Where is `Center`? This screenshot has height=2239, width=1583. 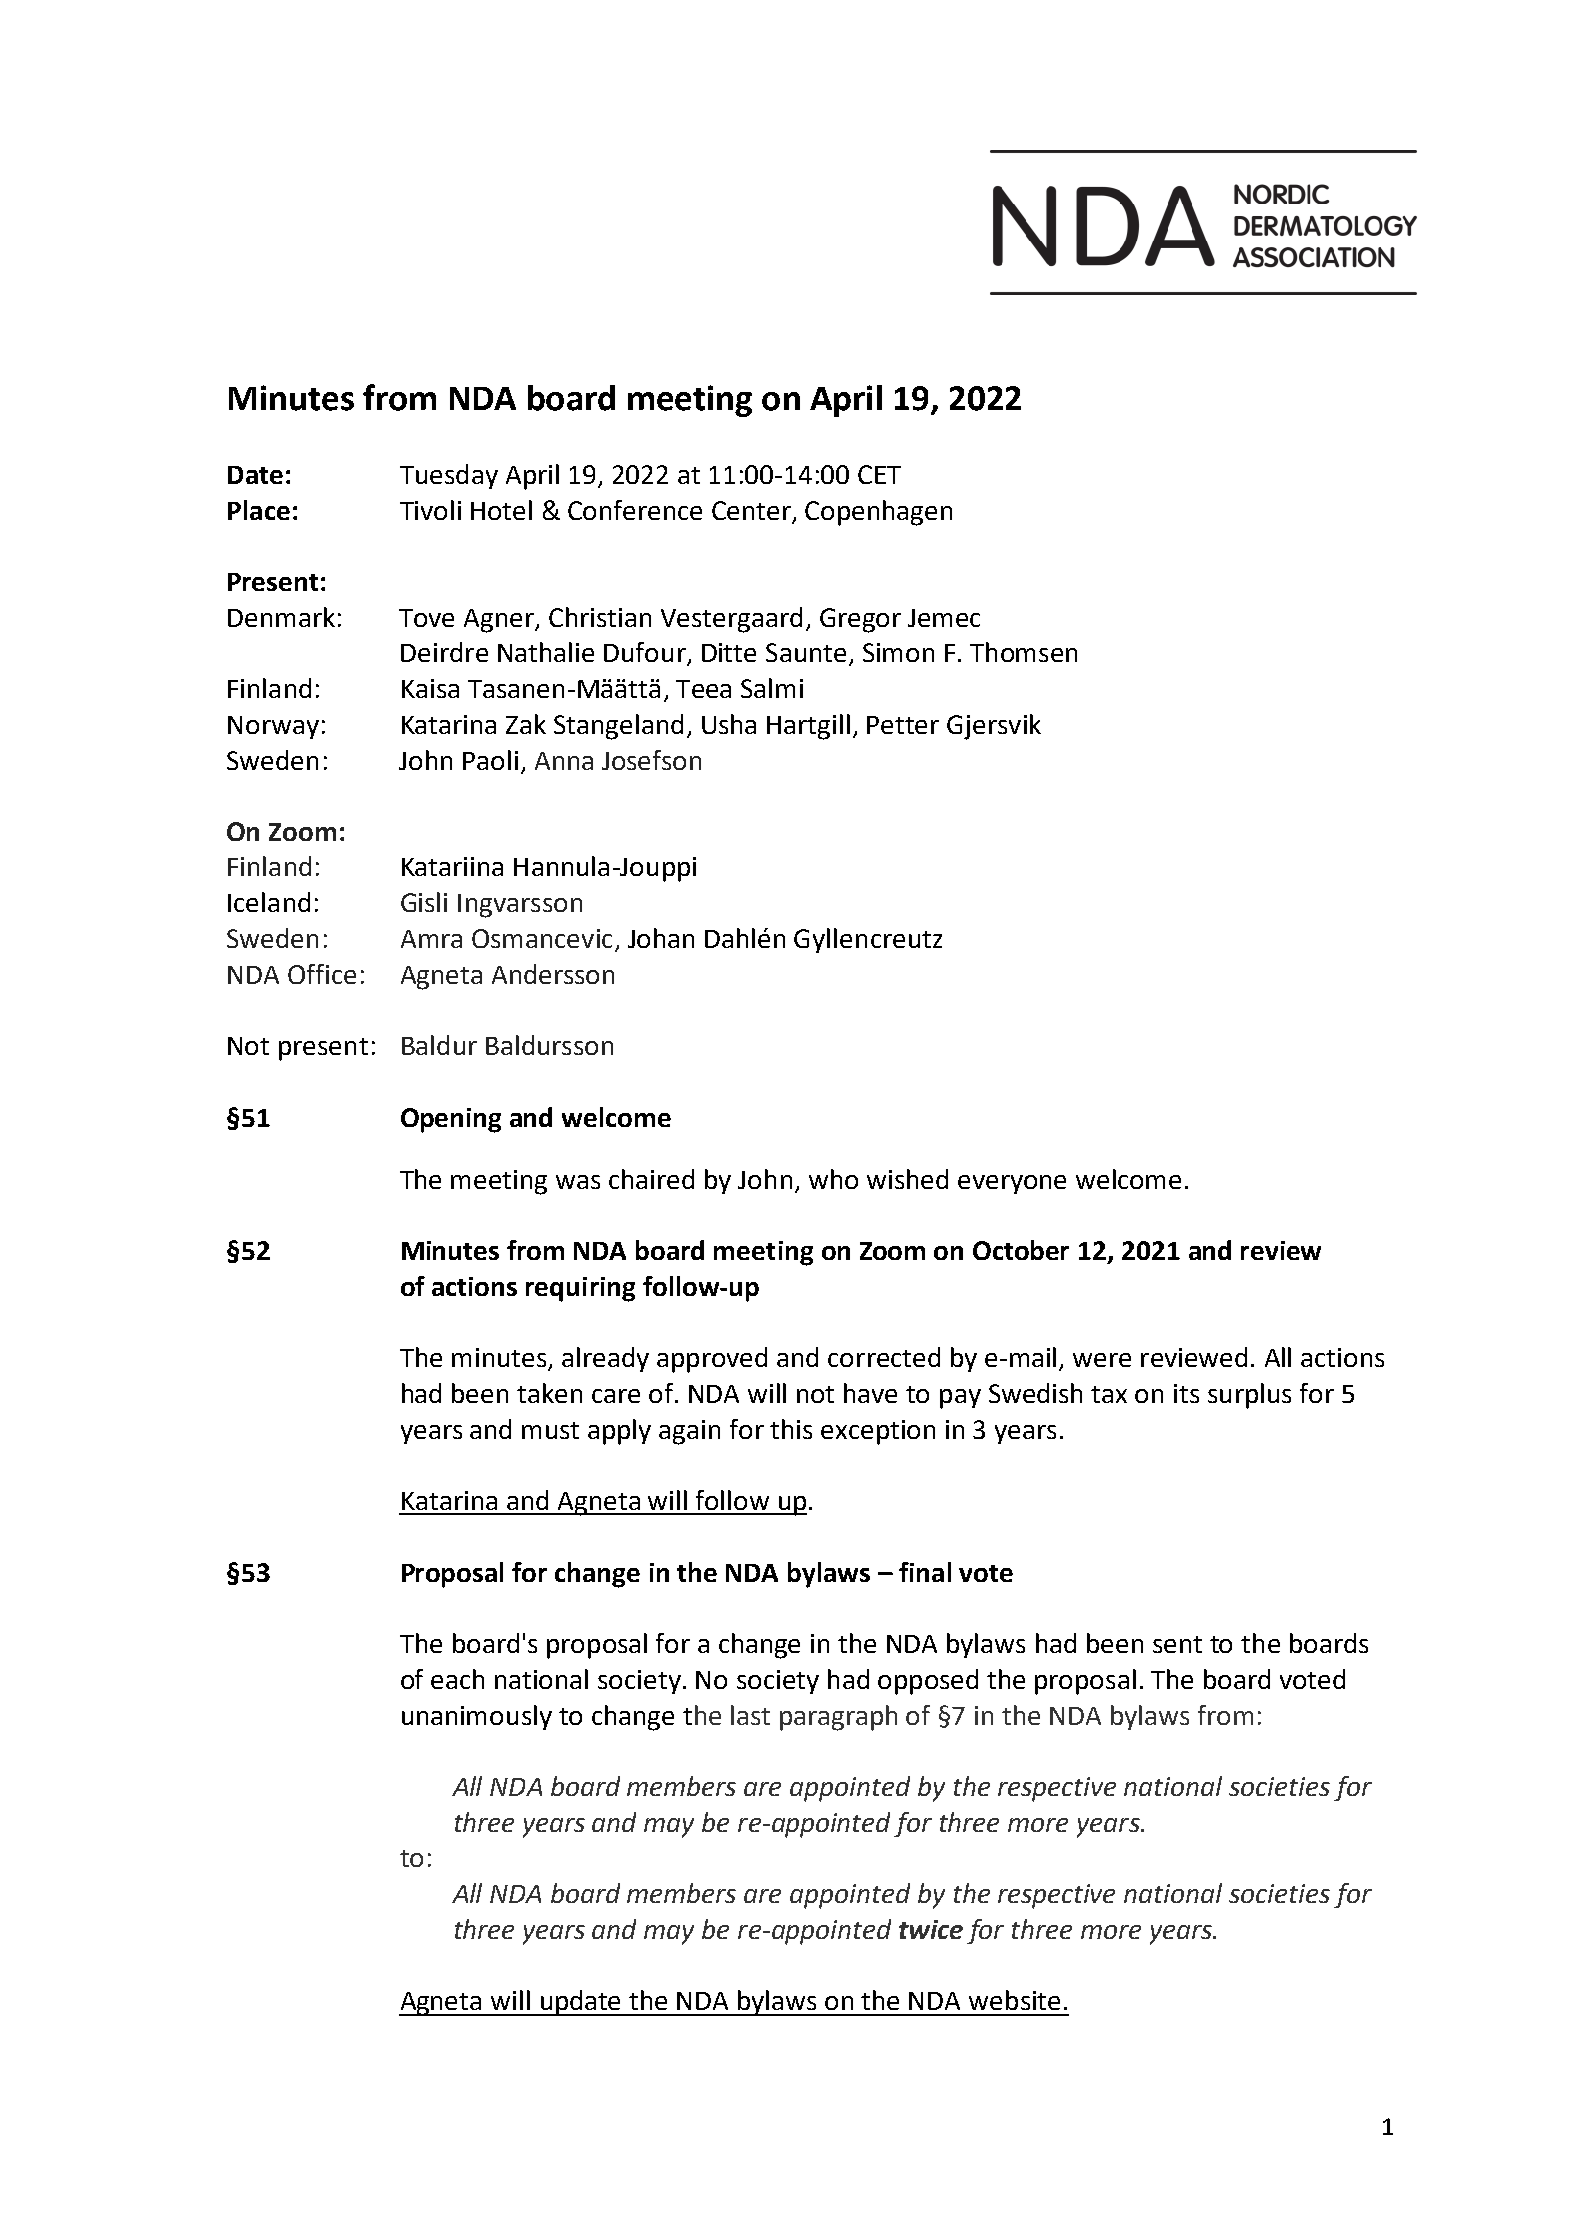
Center is located at coordinates (751, 510).
